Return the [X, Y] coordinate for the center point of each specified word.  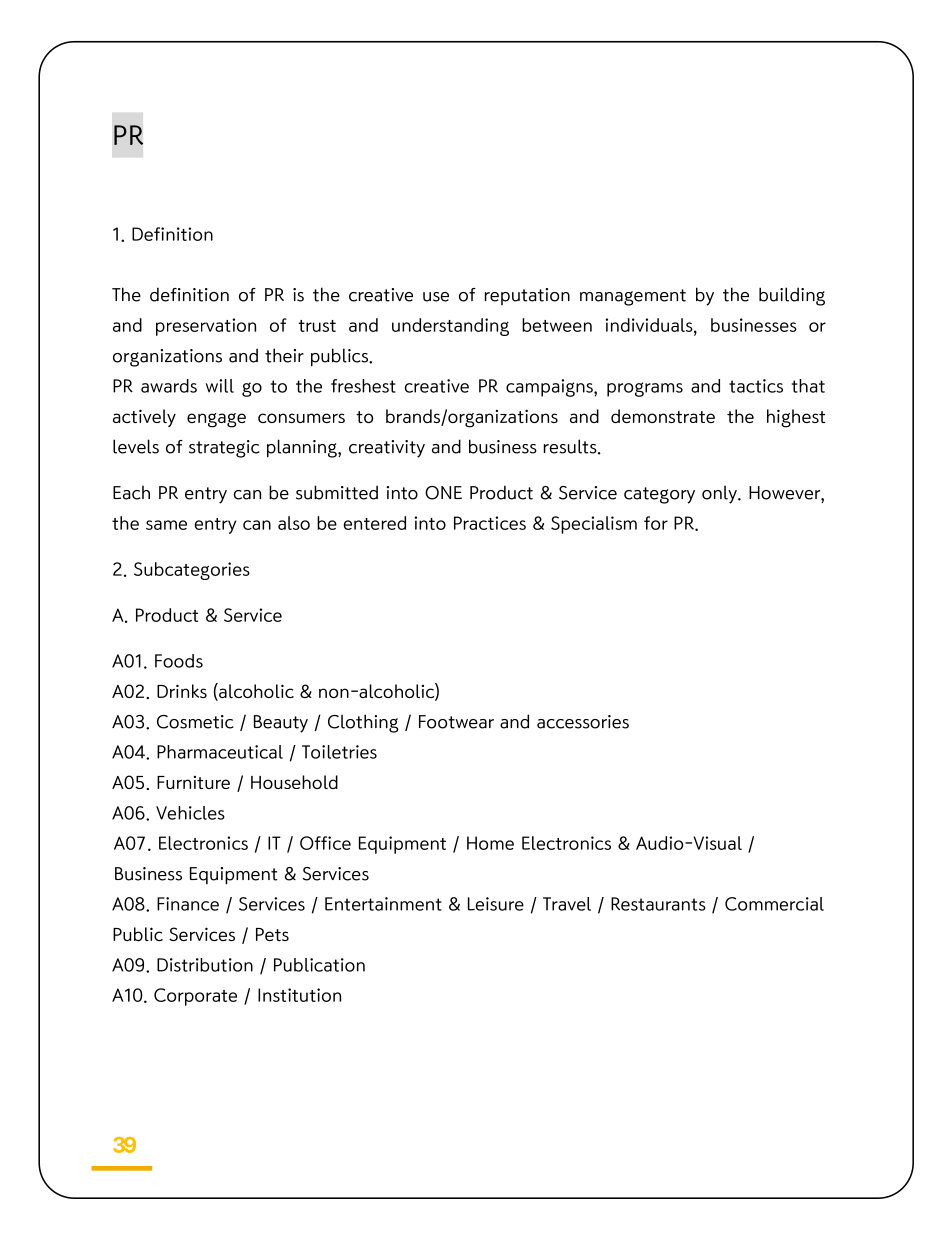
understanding [450, 327]
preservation [206, 327]
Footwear [456, 722]
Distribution [205, 965]
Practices [490, 523]
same [166, 525]
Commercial [774, 904]
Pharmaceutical [220, 752]
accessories [583, 722]
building [792, 296]
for [656, 523]
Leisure [496, 904]
